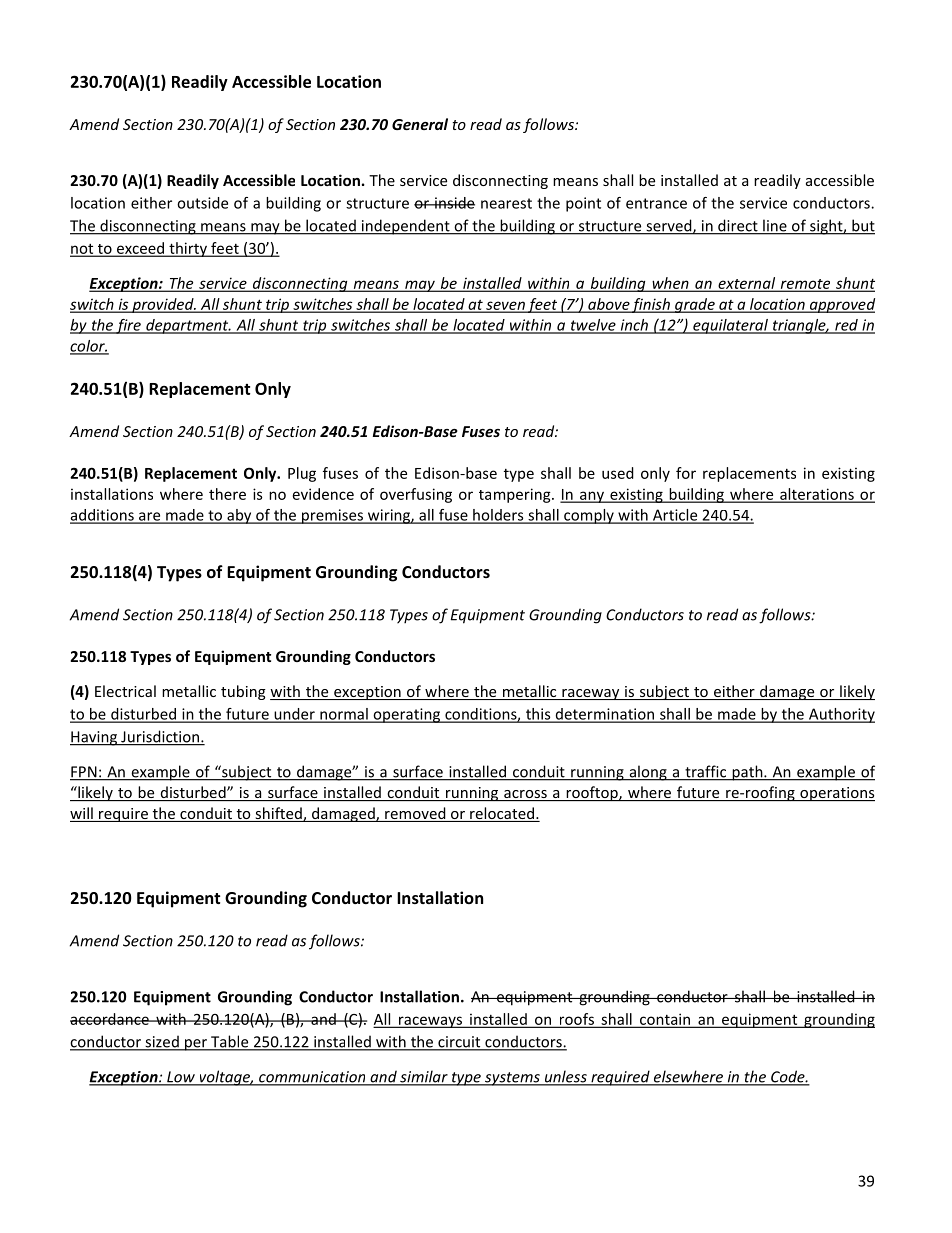 Image resolution: width=952 pixels, height=1233 pixels. I want to click on line, so click(775, 226).
